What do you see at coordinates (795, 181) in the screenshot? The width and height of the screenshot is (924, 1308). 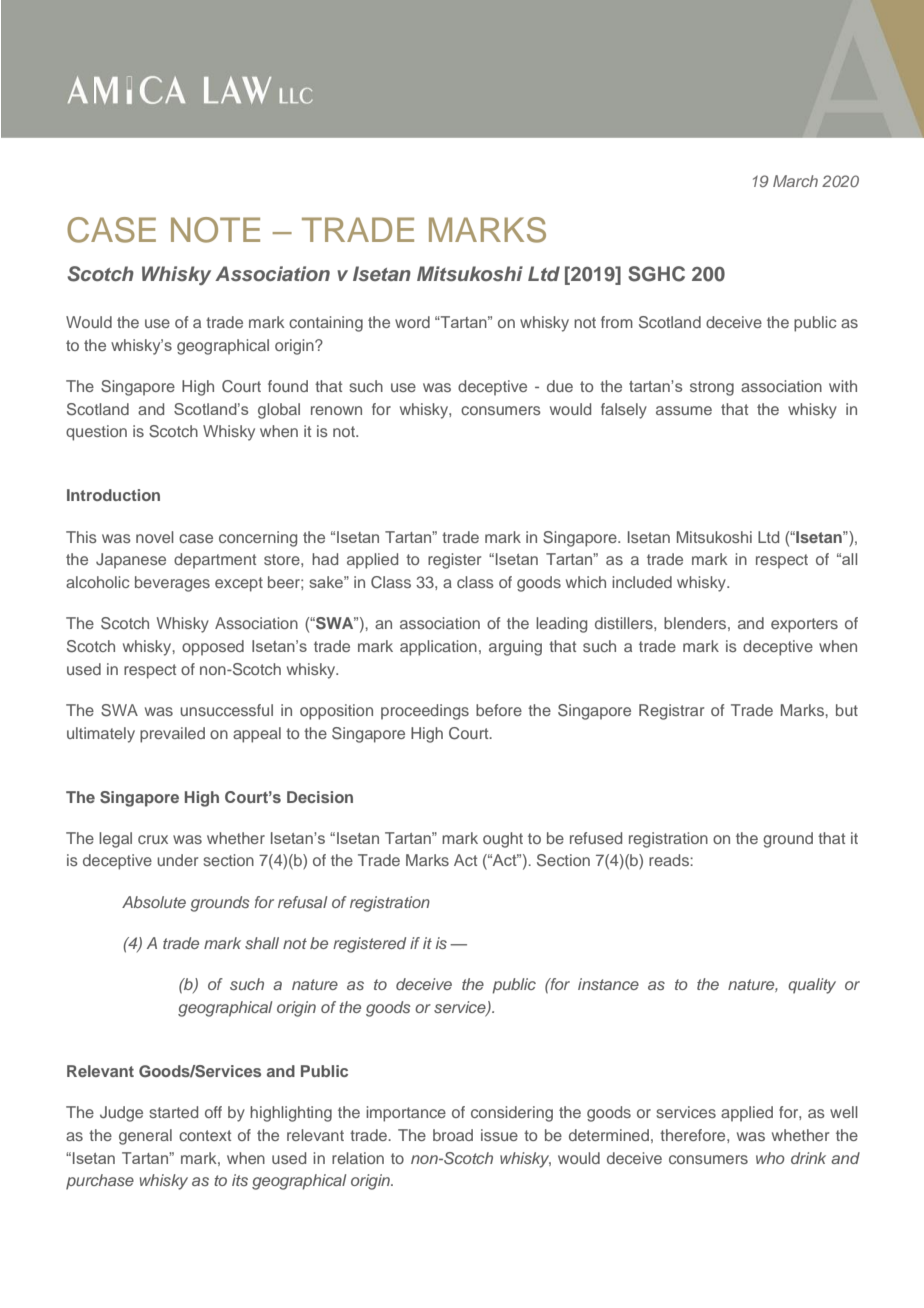 I see `March` at bounding box center [795, 181].
